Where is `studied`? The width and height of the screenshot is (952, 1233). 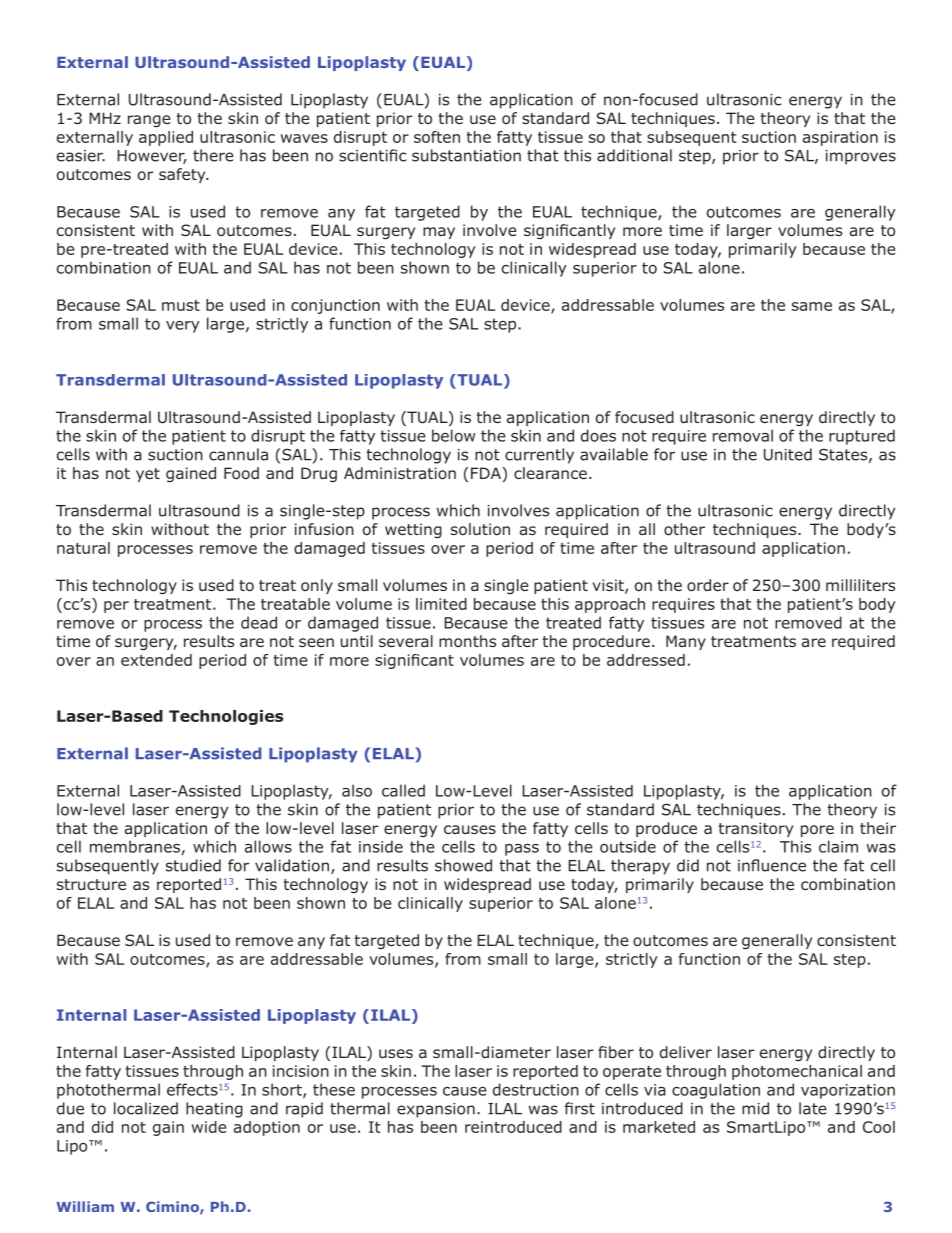 studied is located at coordinates (193, 865).
